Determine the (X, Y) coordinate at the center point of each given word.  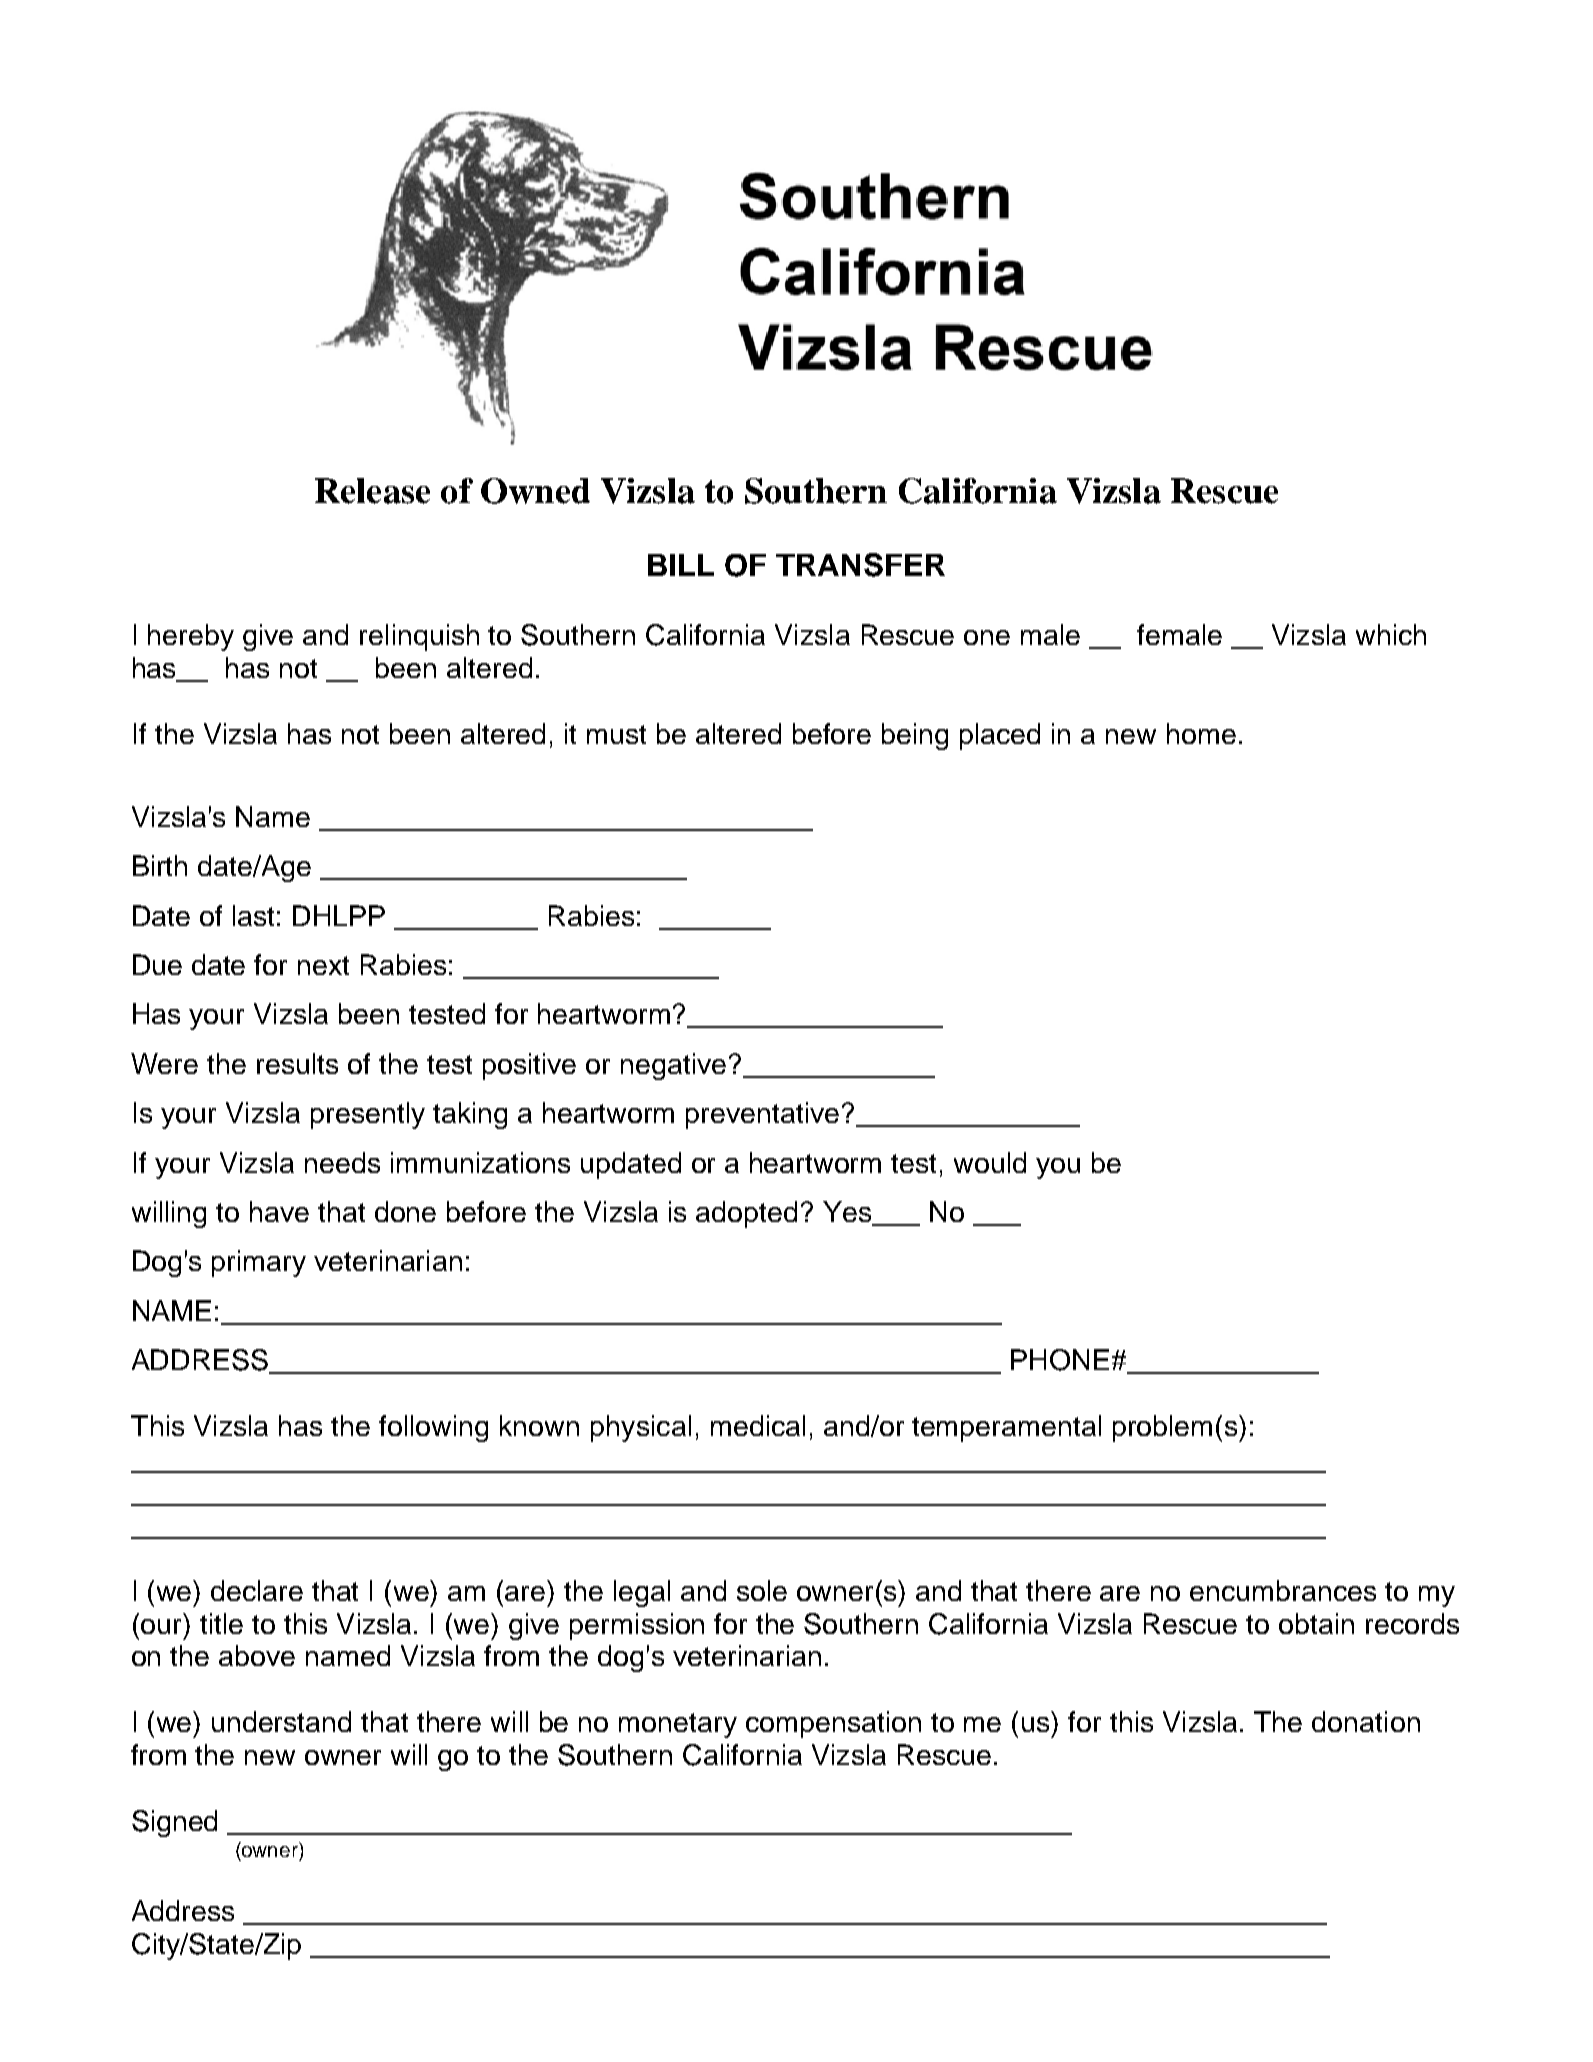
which (1391, 634)
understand (281, 1721)
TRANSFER (860, 565)
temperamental (1006, 1428)
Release (372, 491)
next (323, 965)
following (433, 1428)
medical (758, 1425)
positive (529, 1066)
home (1201, 733)
